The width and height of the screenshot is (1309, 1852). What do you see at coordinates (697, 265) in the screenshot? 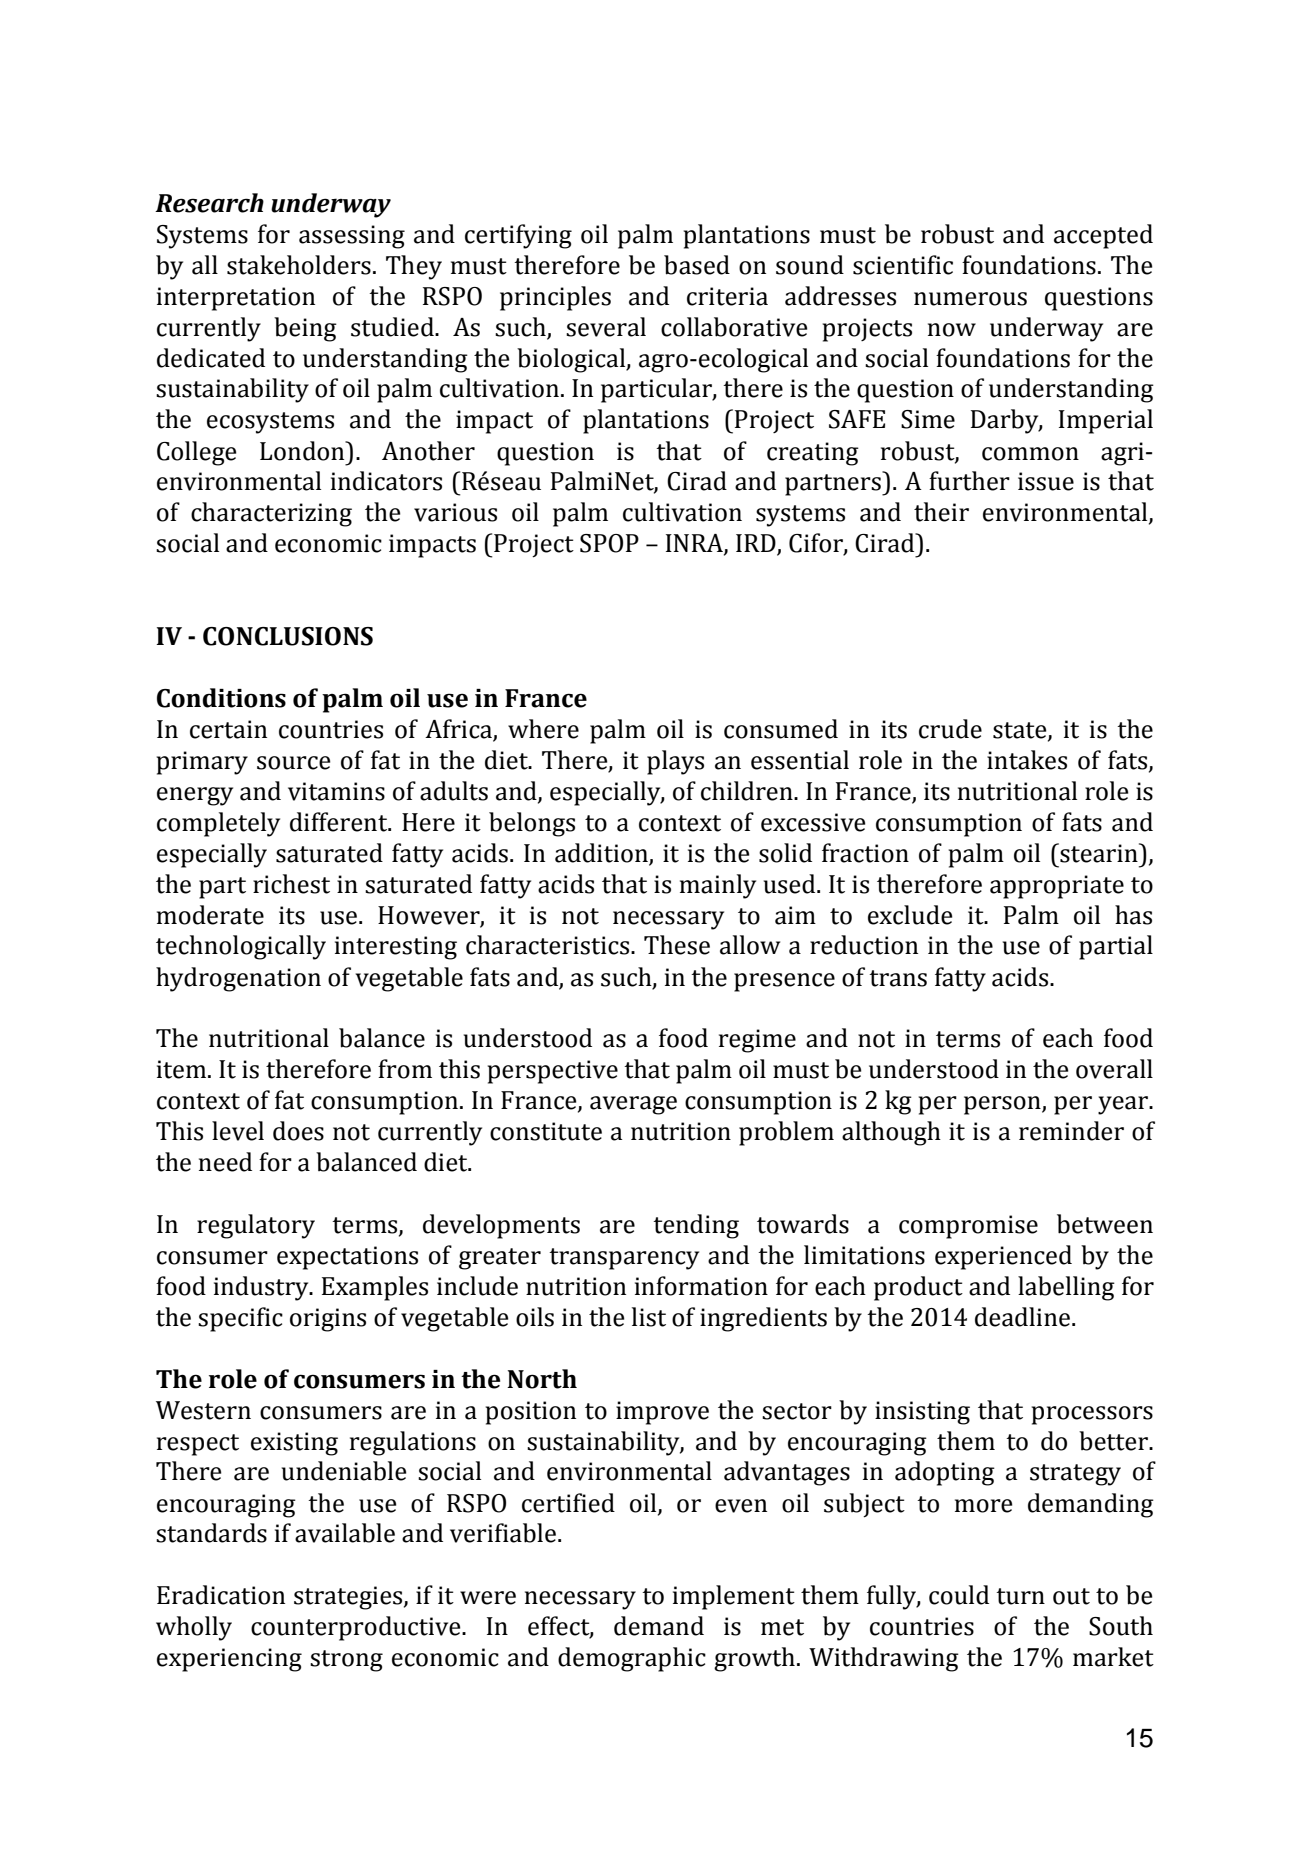
I see `based` at bounding box center [697, 265].
